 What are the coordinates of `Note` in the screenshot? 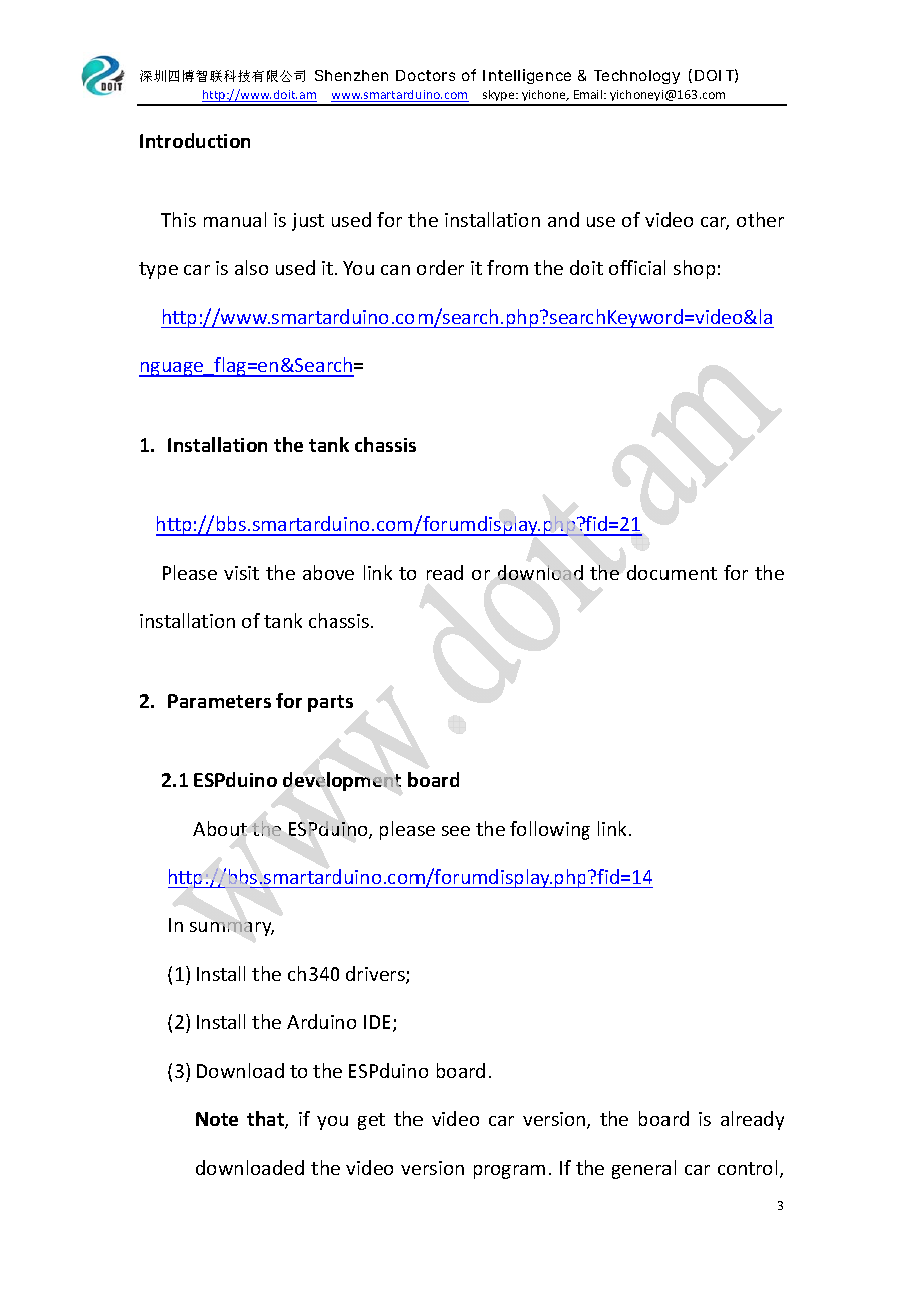 It's located at (217, 1119).
